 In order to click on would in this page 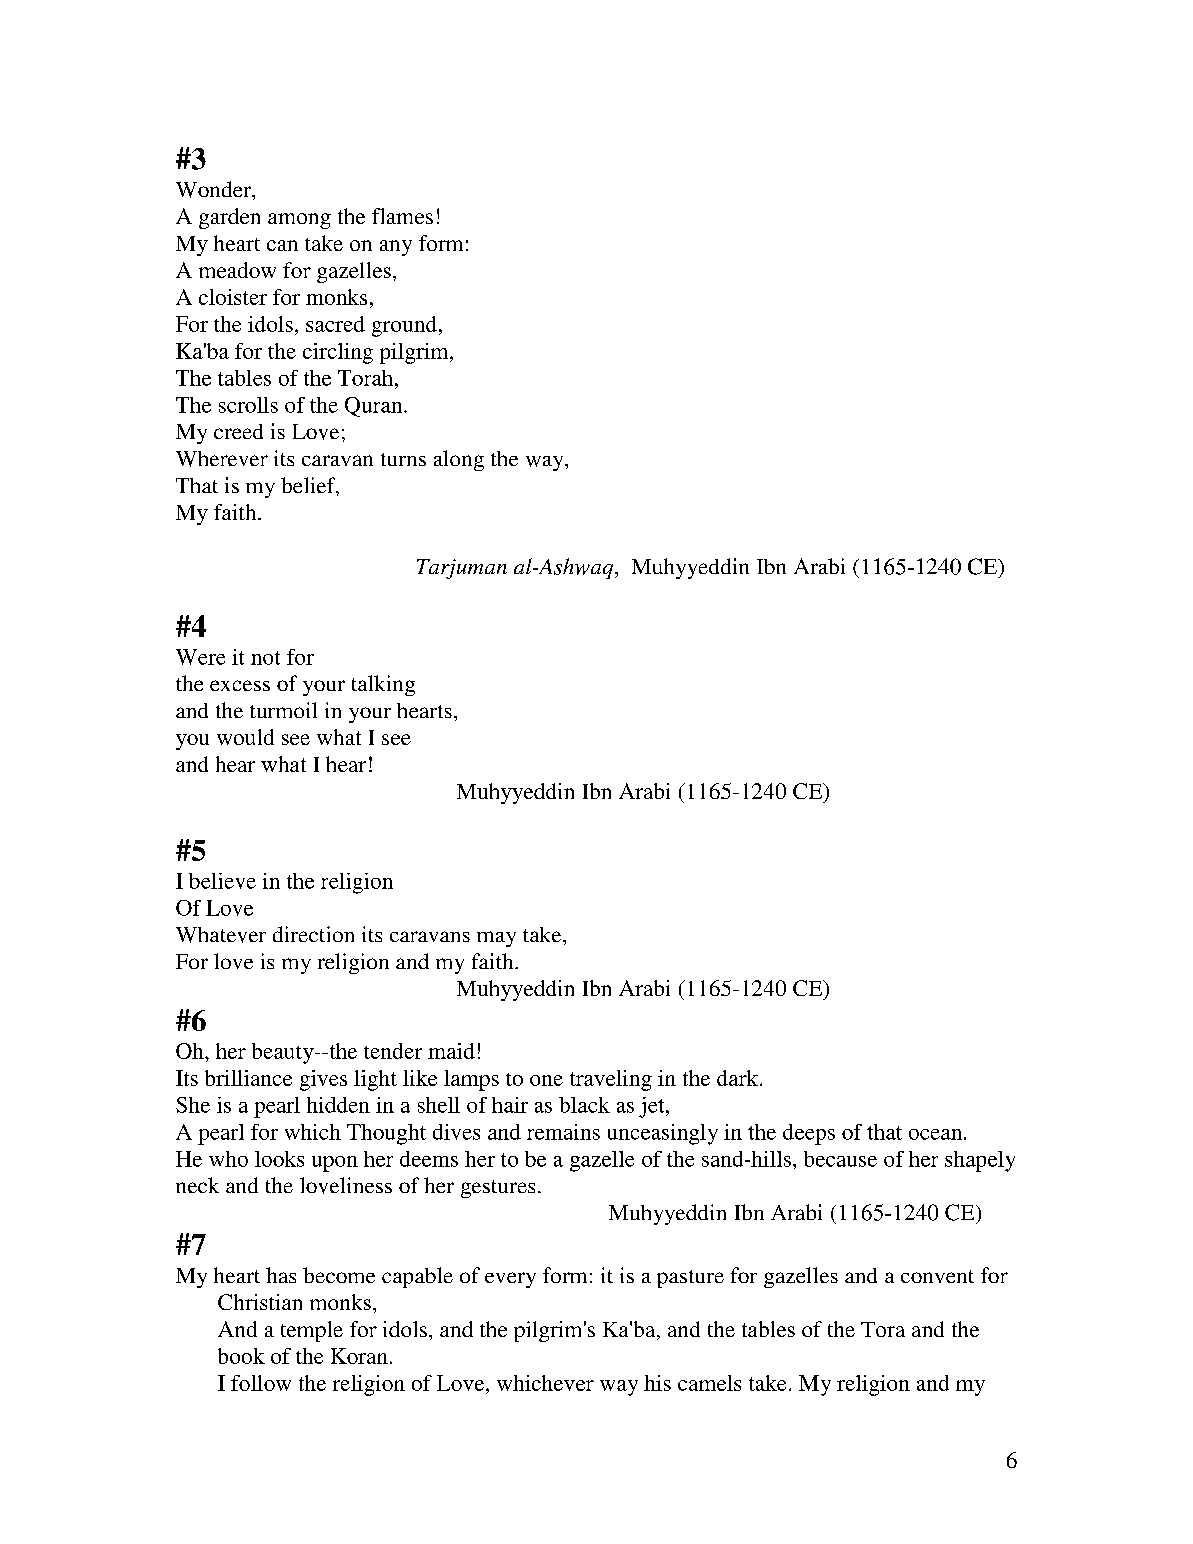, I will do `click(245, 737)`.
